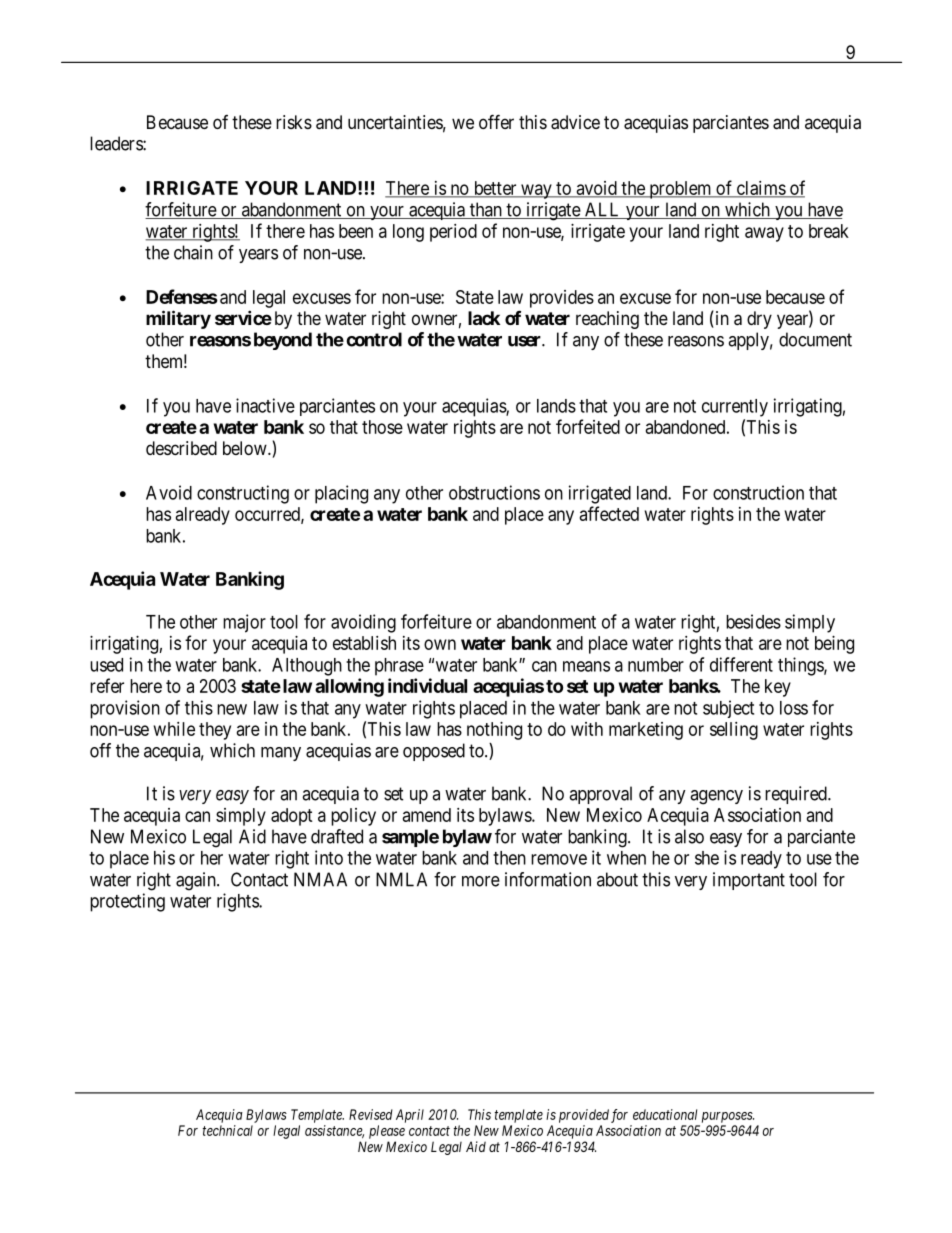 The image size is (952, 1233). I want to click on opposed, so click(434, 752).
